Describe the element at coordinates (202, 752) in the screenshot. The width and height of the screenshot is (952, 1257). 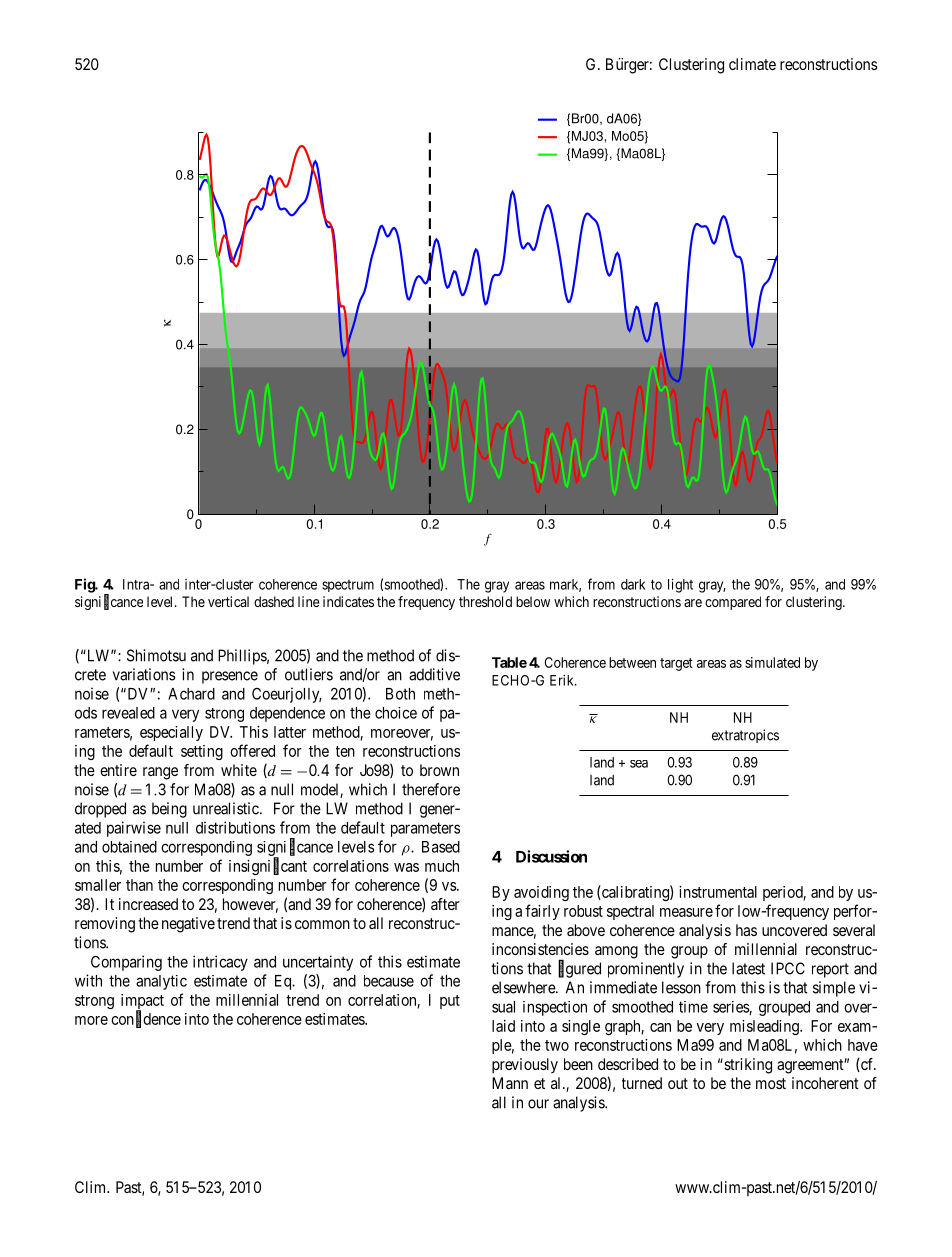
I see `setting` at that location.
